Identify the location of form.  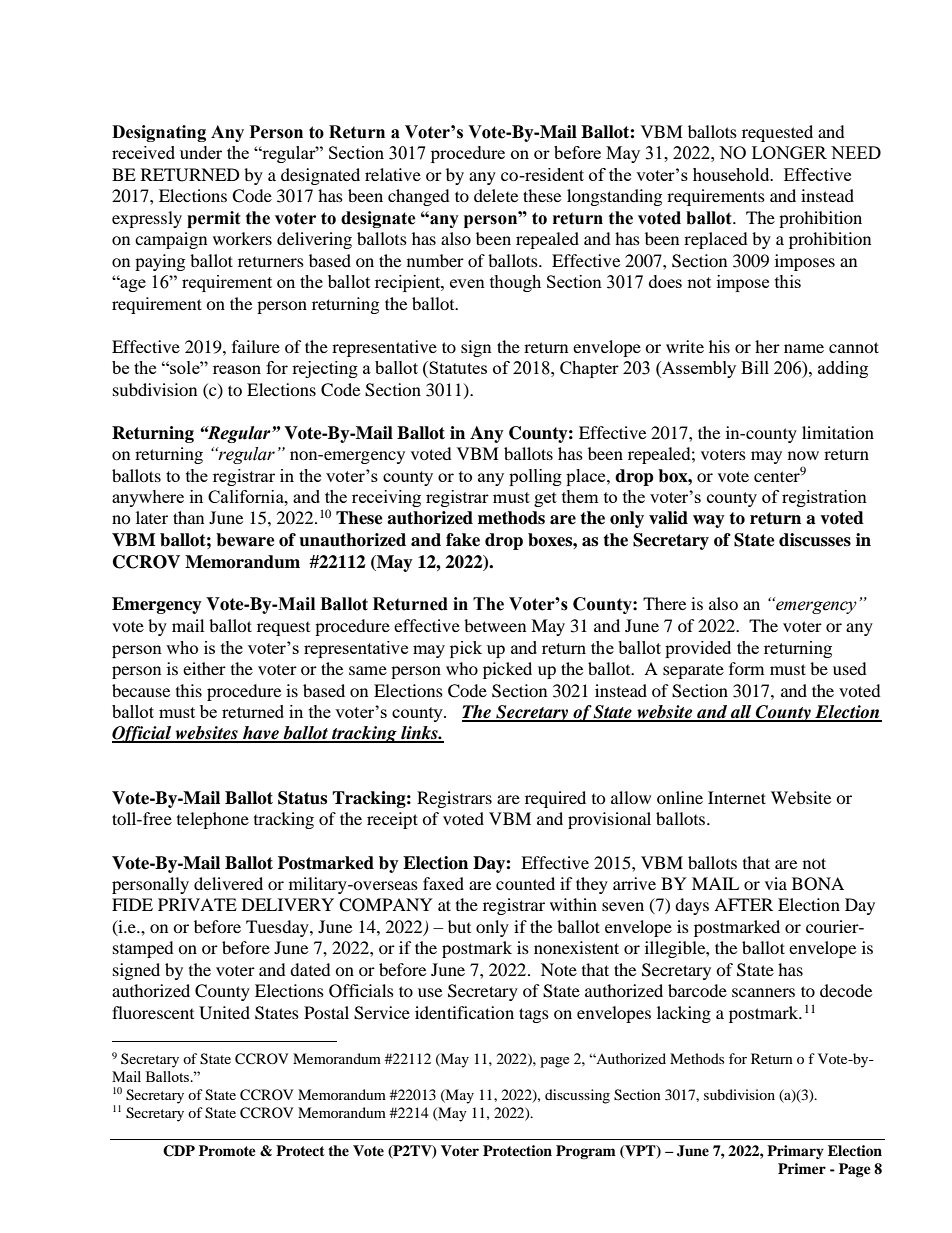
(746, 668).
